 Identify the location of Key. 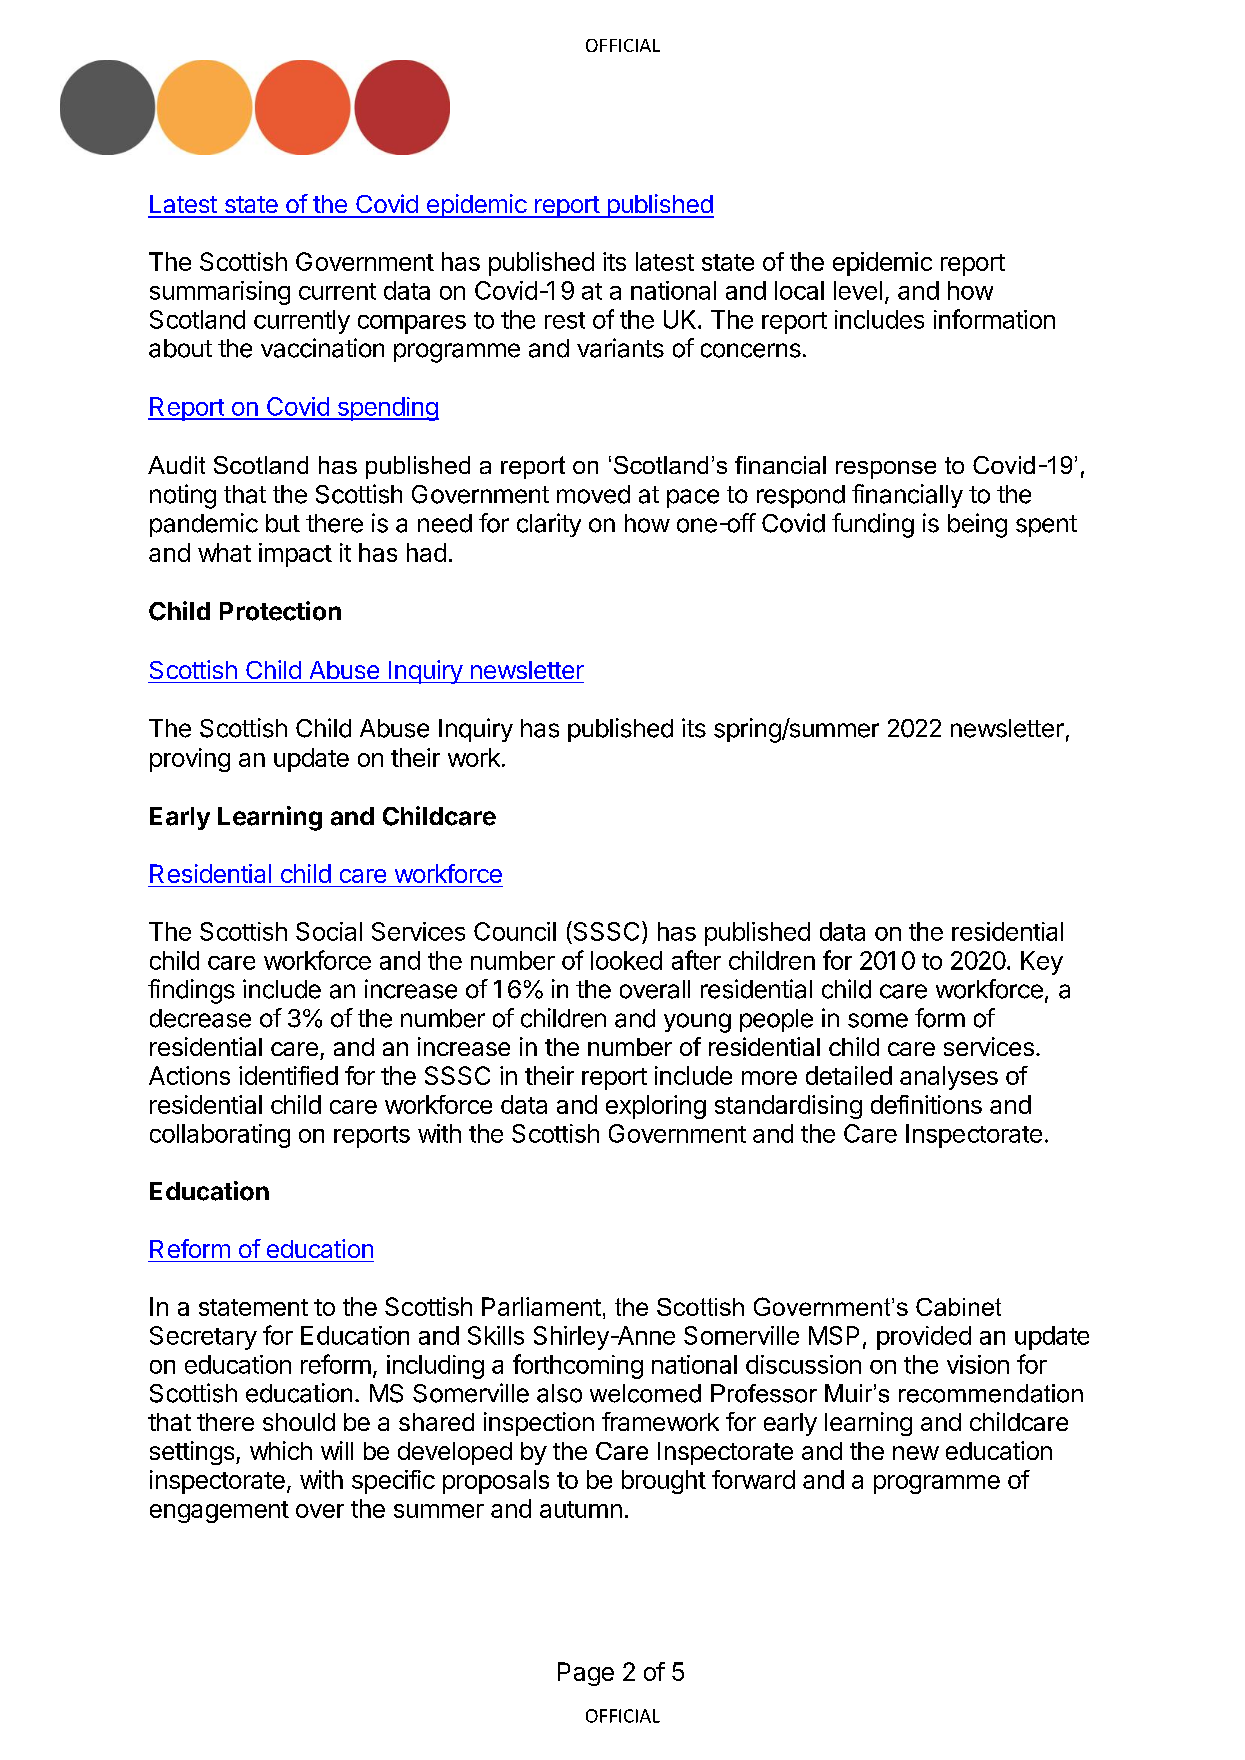
(1042, 963).
